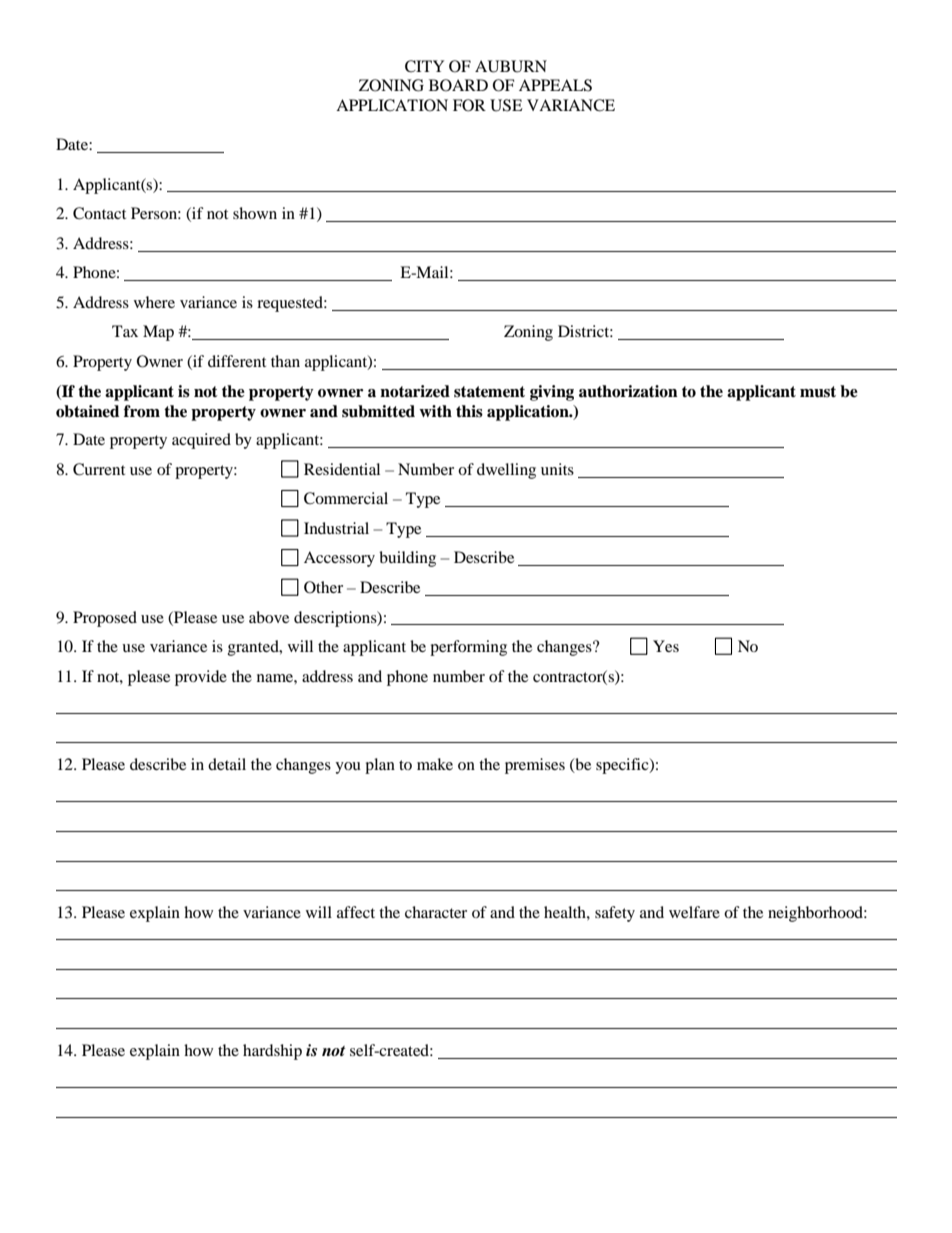 This screenshot has height=1233, width=952. Describe the element at coordinates (555, 85) in the screenshot. I see `APPEALS` at that location.
